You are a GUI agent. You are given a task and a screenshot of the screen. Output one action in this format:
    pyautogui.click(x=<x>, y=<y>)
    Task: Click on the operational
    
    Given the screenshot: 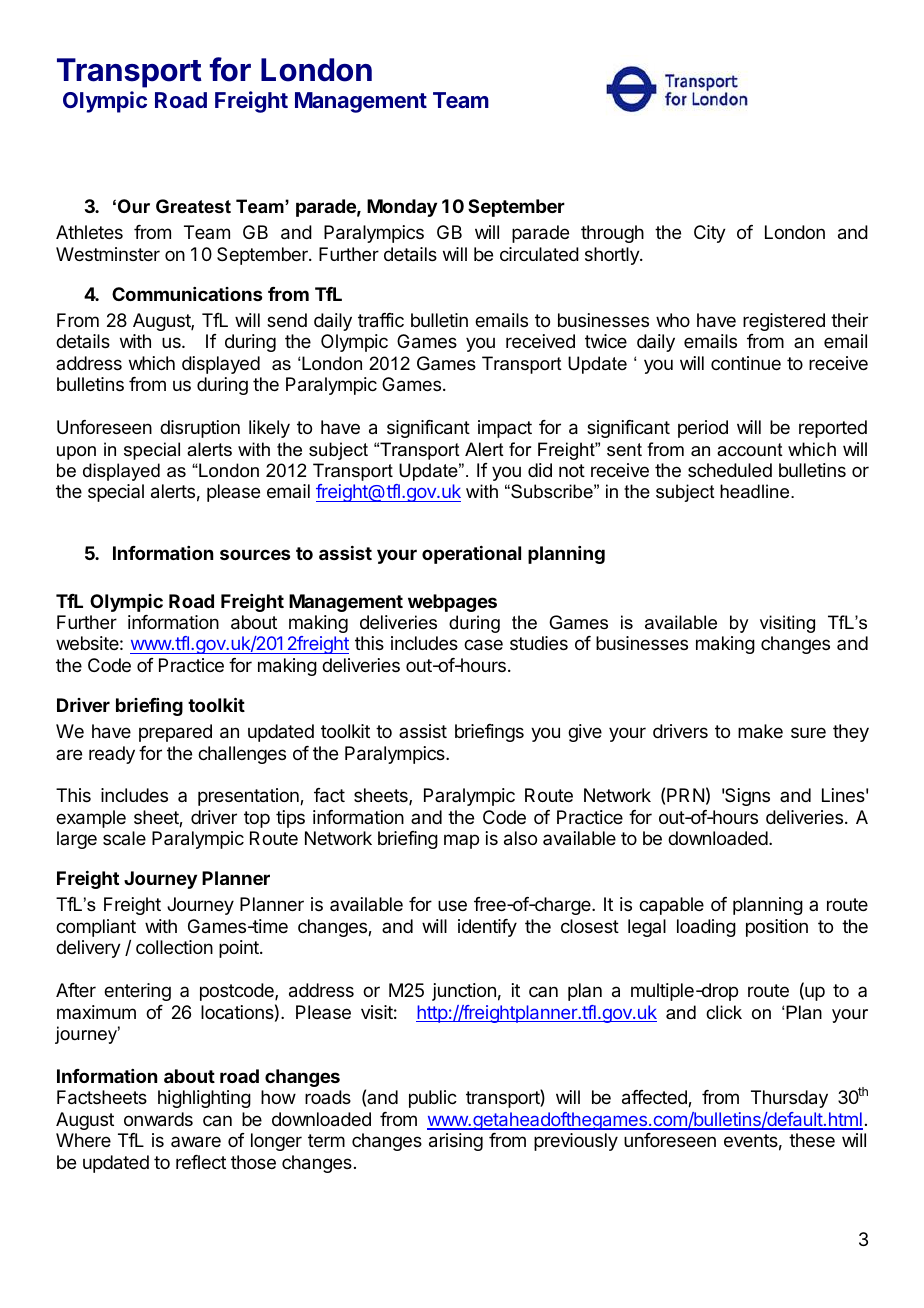 What is the action you would take?
    pyautogui.click(x=471, y=555)
